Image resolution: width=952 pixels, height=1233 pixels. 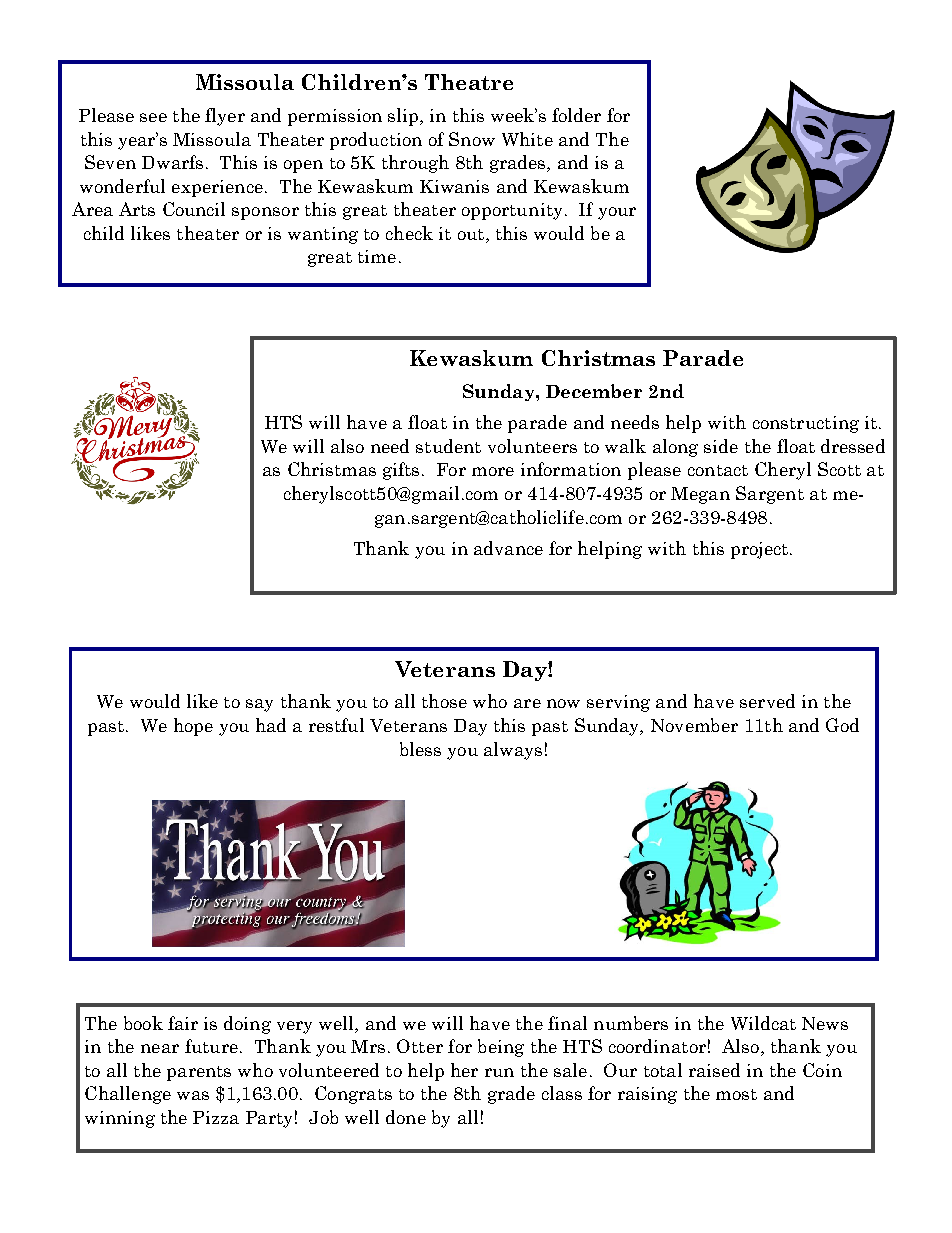 What do you see at coordinates (499, 1072) in the document?
I see `run` at bounding box center [499, 1072].
